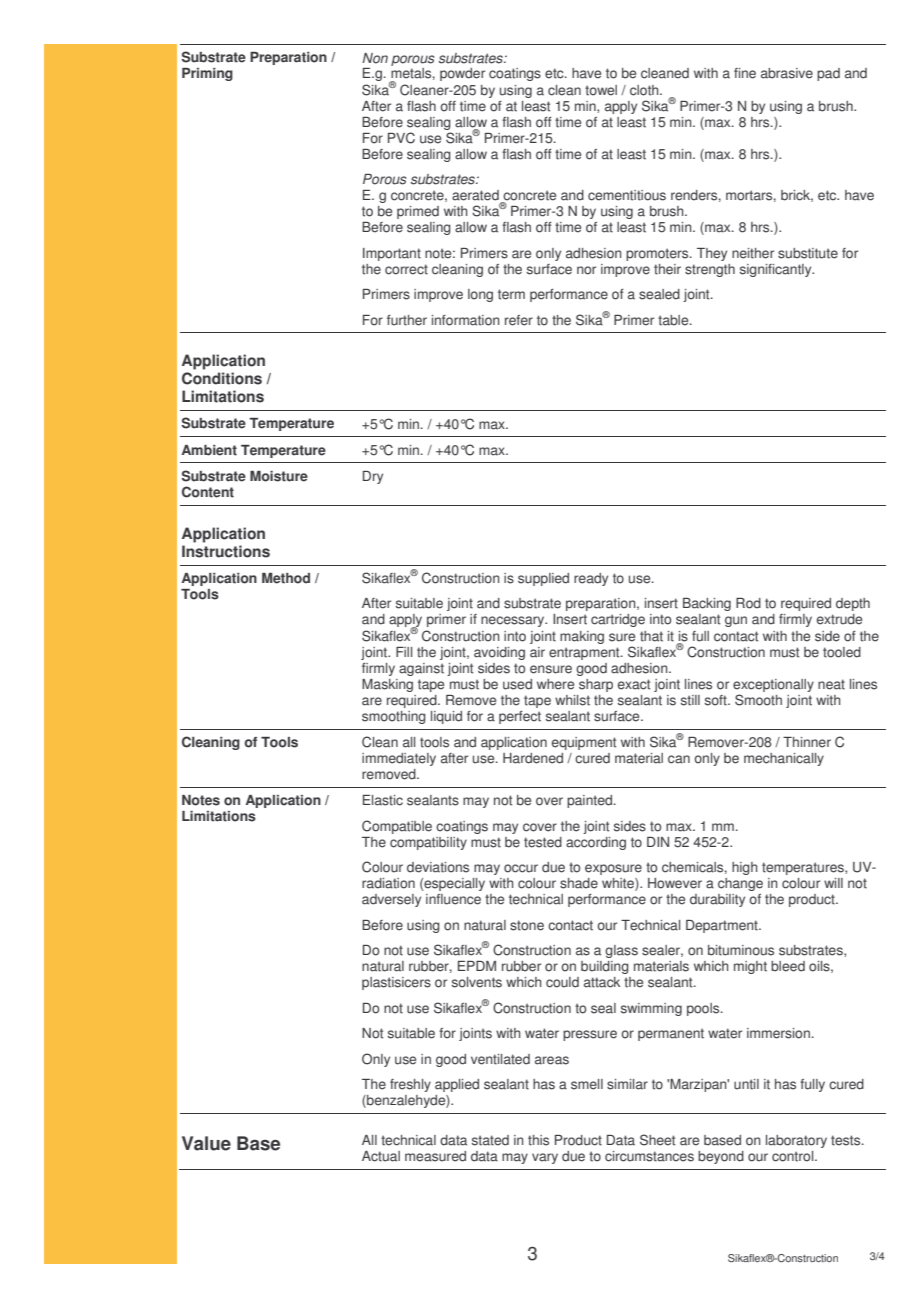 The height and width of the screenshot is (1308, 924). Describe the element at coordinates (206, 1143) in the screenshot. I see `Value` at that location.
